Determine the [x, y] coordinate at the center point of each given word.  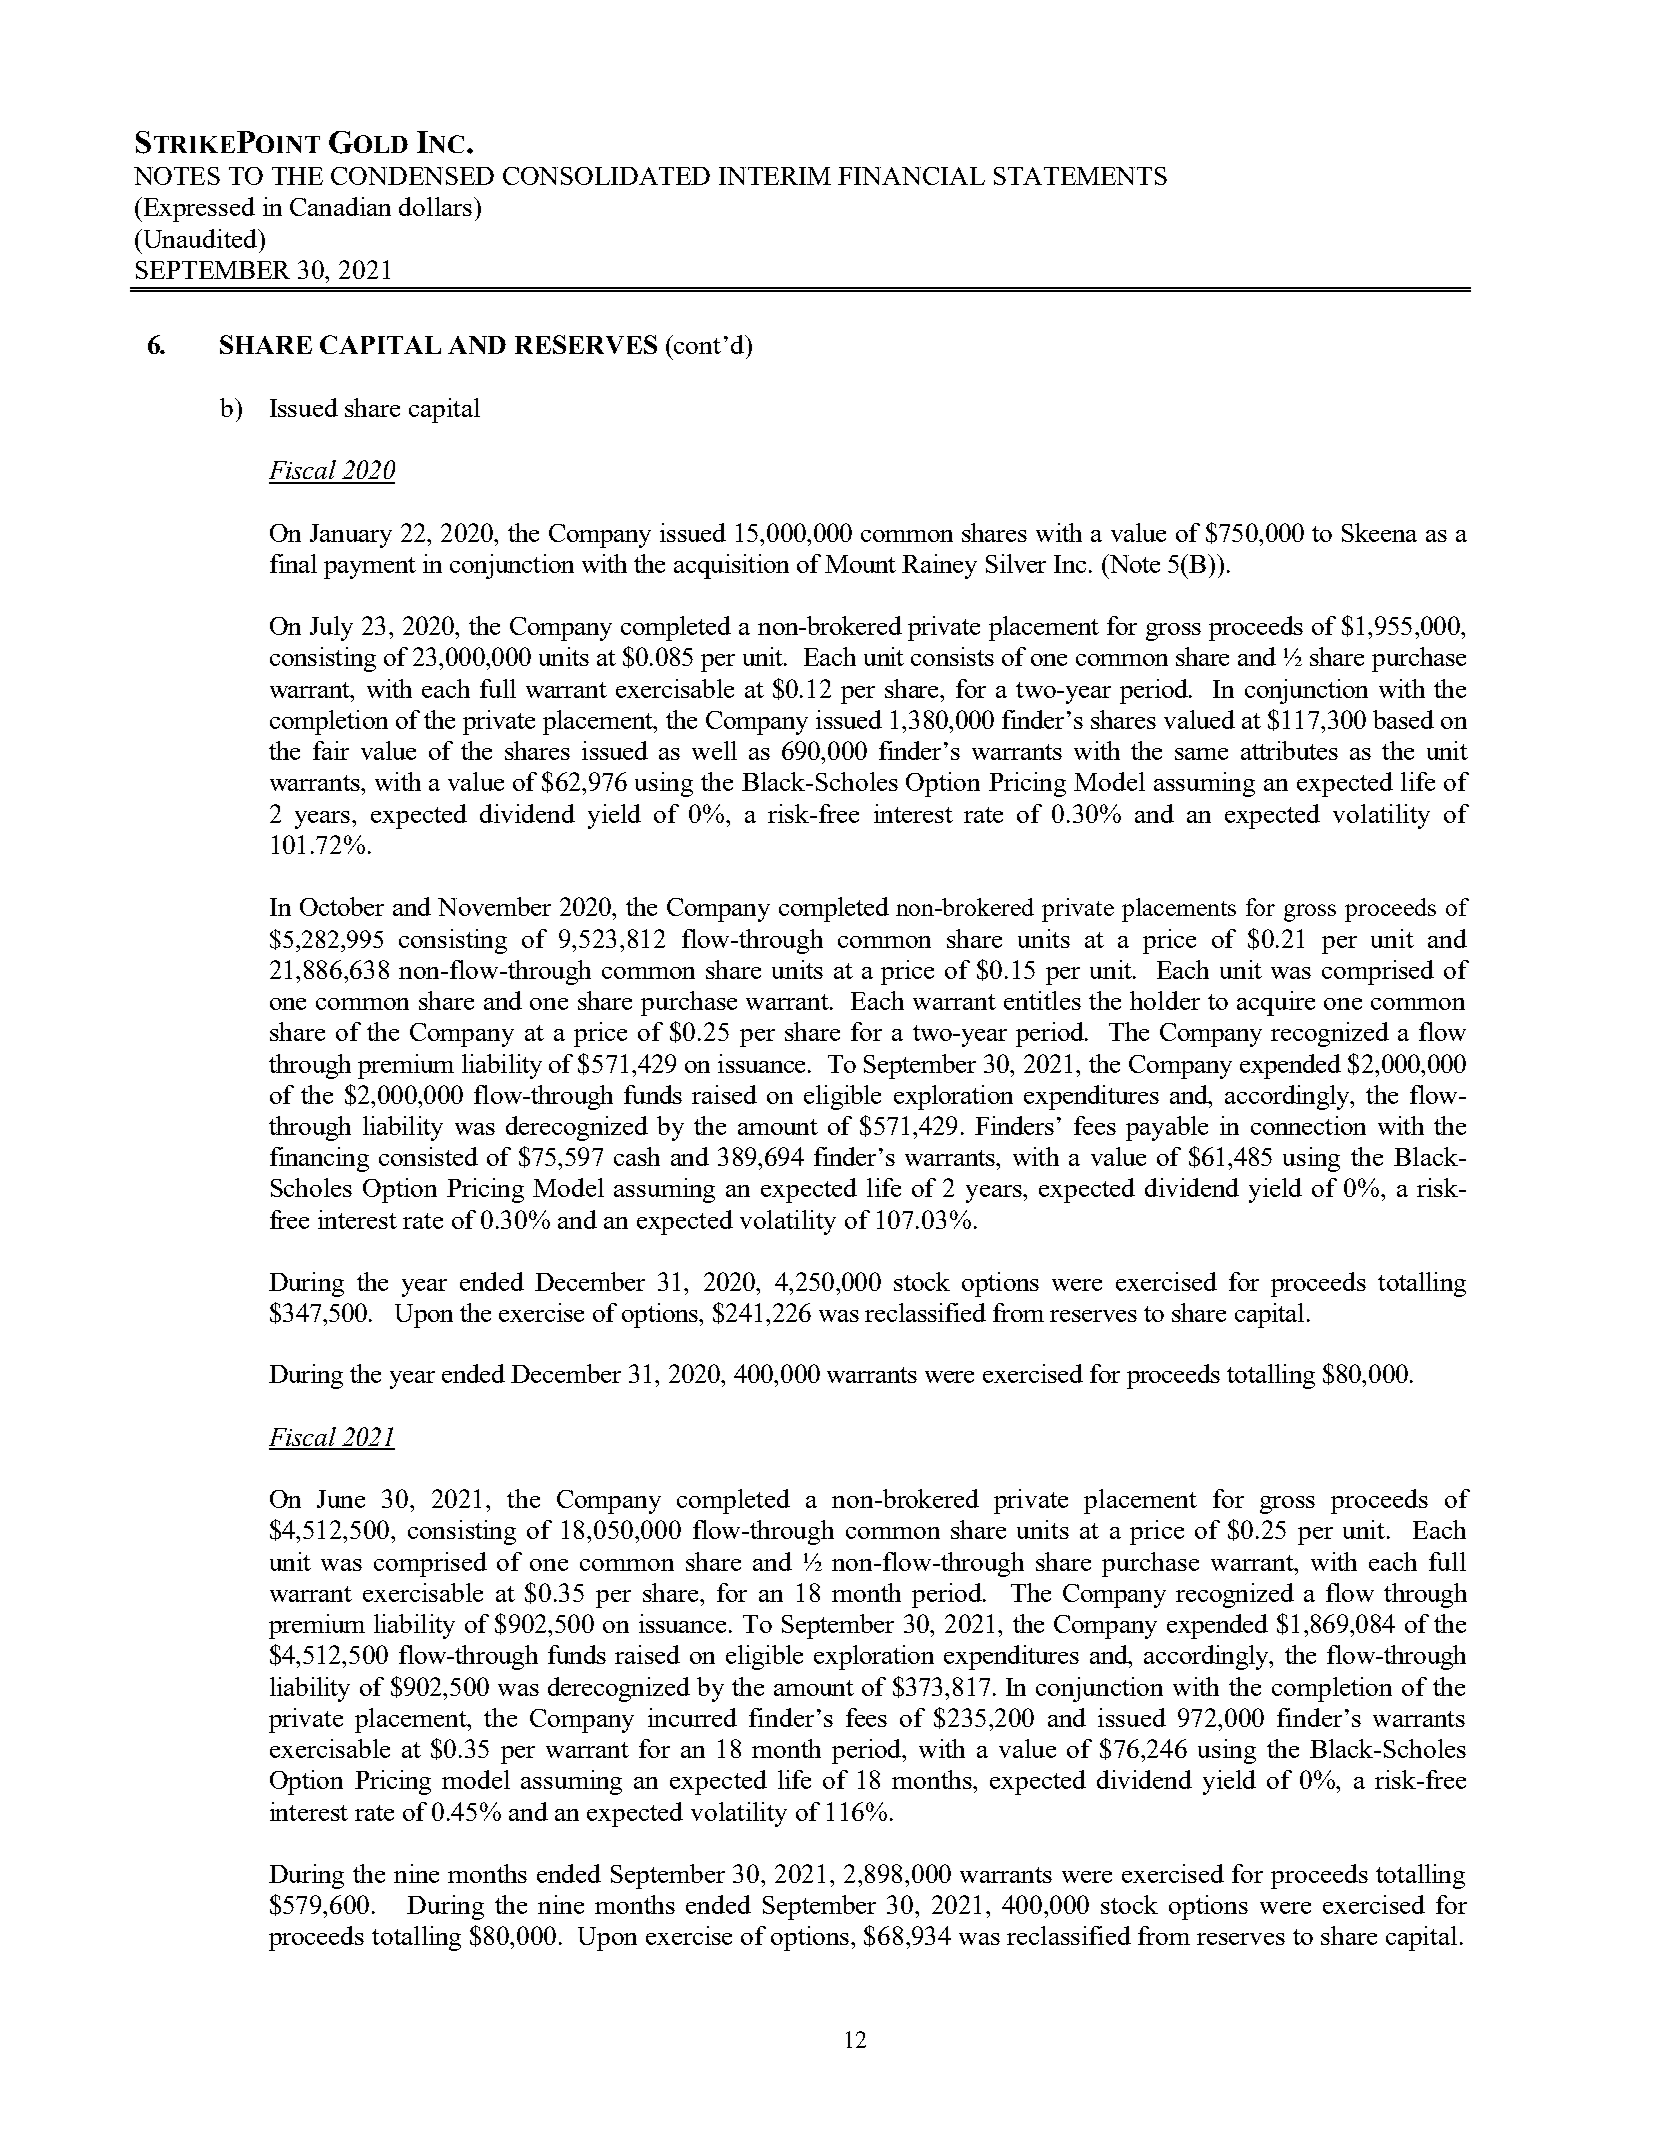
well [714, 750]
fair [331, 750]
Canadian [340, 206]
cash [637, 1156]
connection [1308, 1125]
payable [1167, 1128]
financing [319, 1159]
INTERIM [775, 176]
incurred [692, 1717]
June [341, 1499]
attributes [1289, 750]
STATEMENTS [1080, 176]
